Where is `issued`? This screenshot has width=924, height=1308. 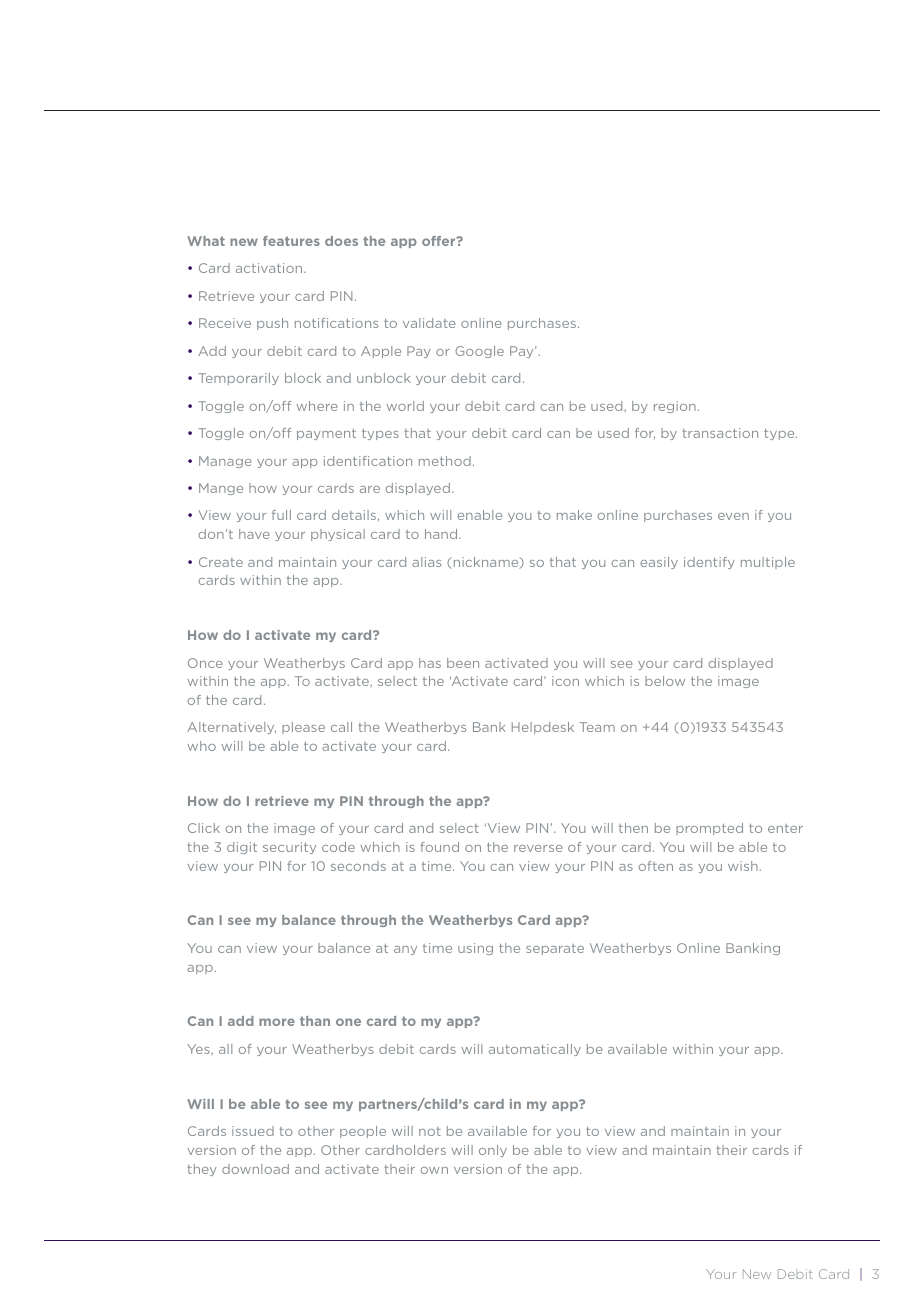
issued is located at coordinates (253, 1131).
